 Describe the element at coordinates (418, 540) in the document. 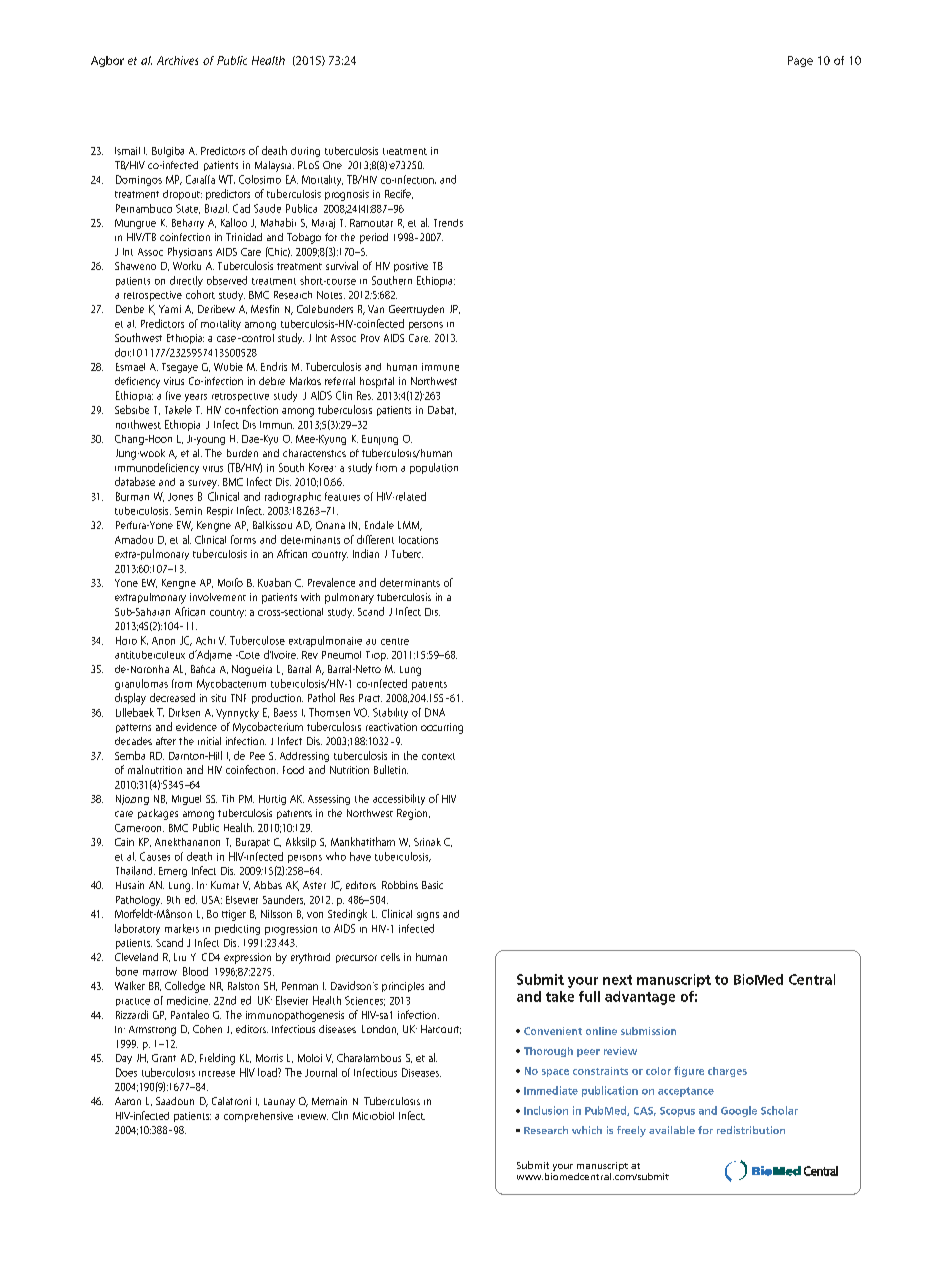

I see `locations` at that location.
